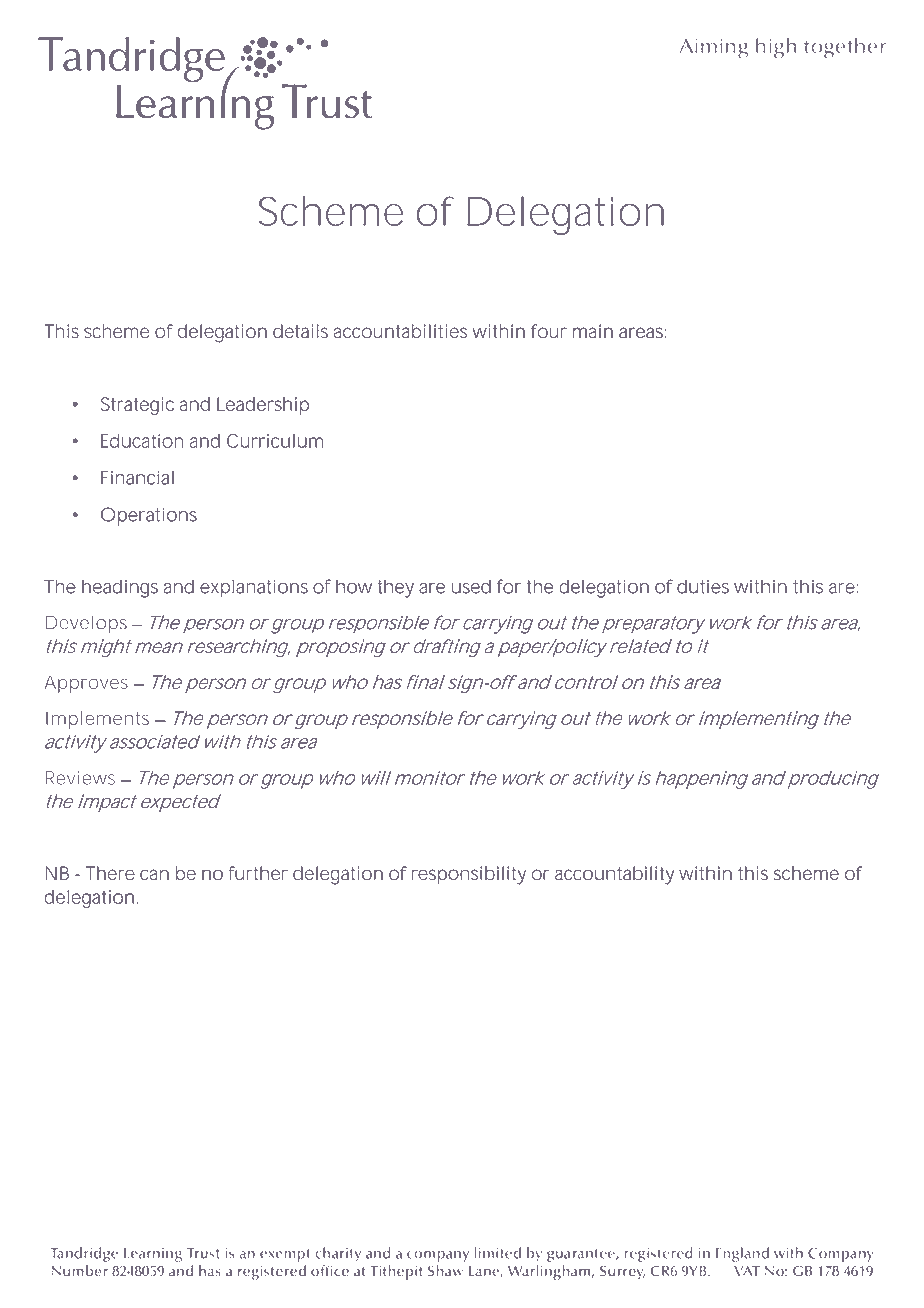  I want to click on responsibility, so click(469, 875).
